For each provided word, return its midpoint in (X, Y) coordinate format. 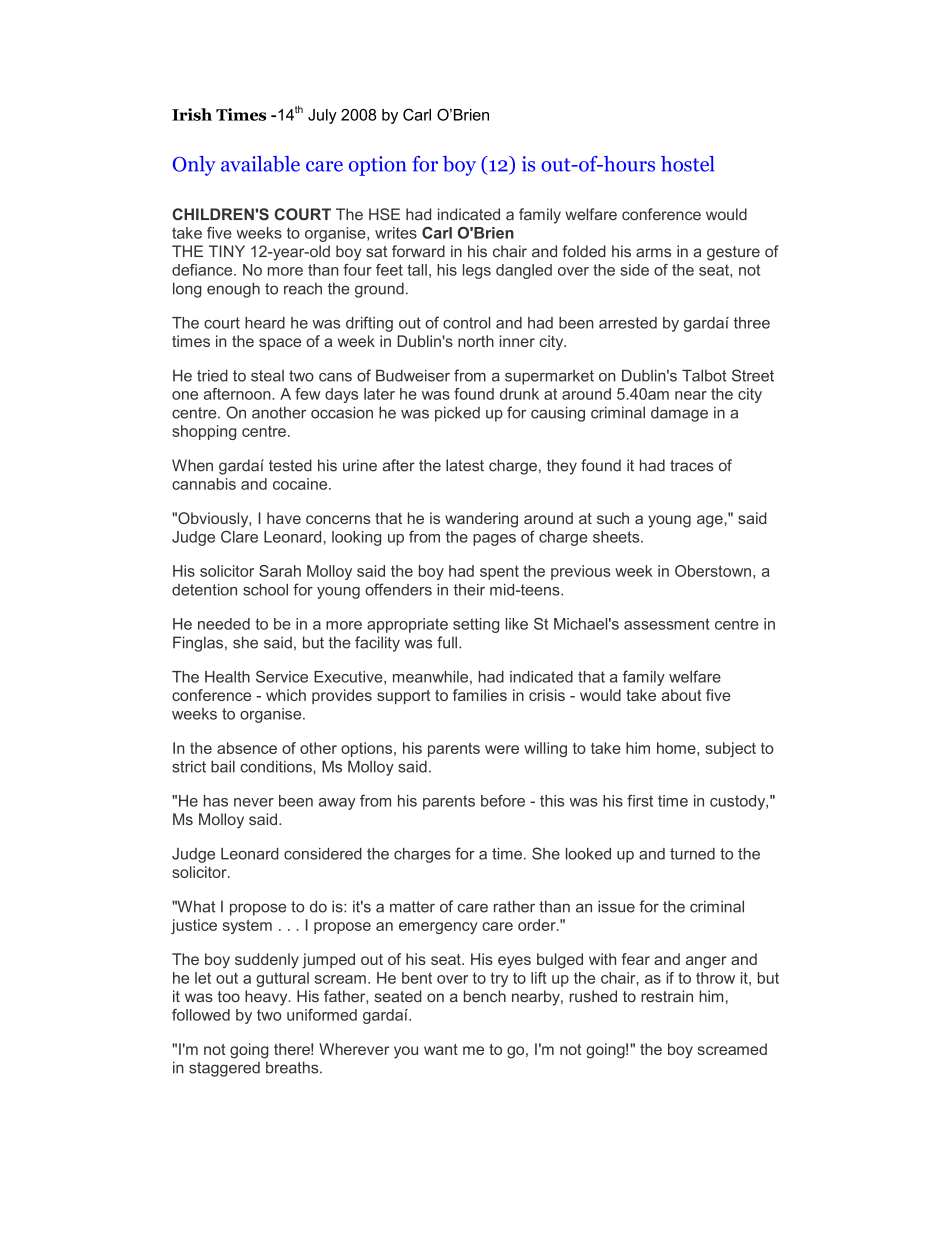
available (260, 164)
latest (465, 465)
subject (730, 749)
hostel (687, 164)
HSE (384, 214)
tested (290, 465)
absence (247, 748)
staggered (224, 1069)
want (441, 1049)
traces (691, 466)
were (502, 749)
